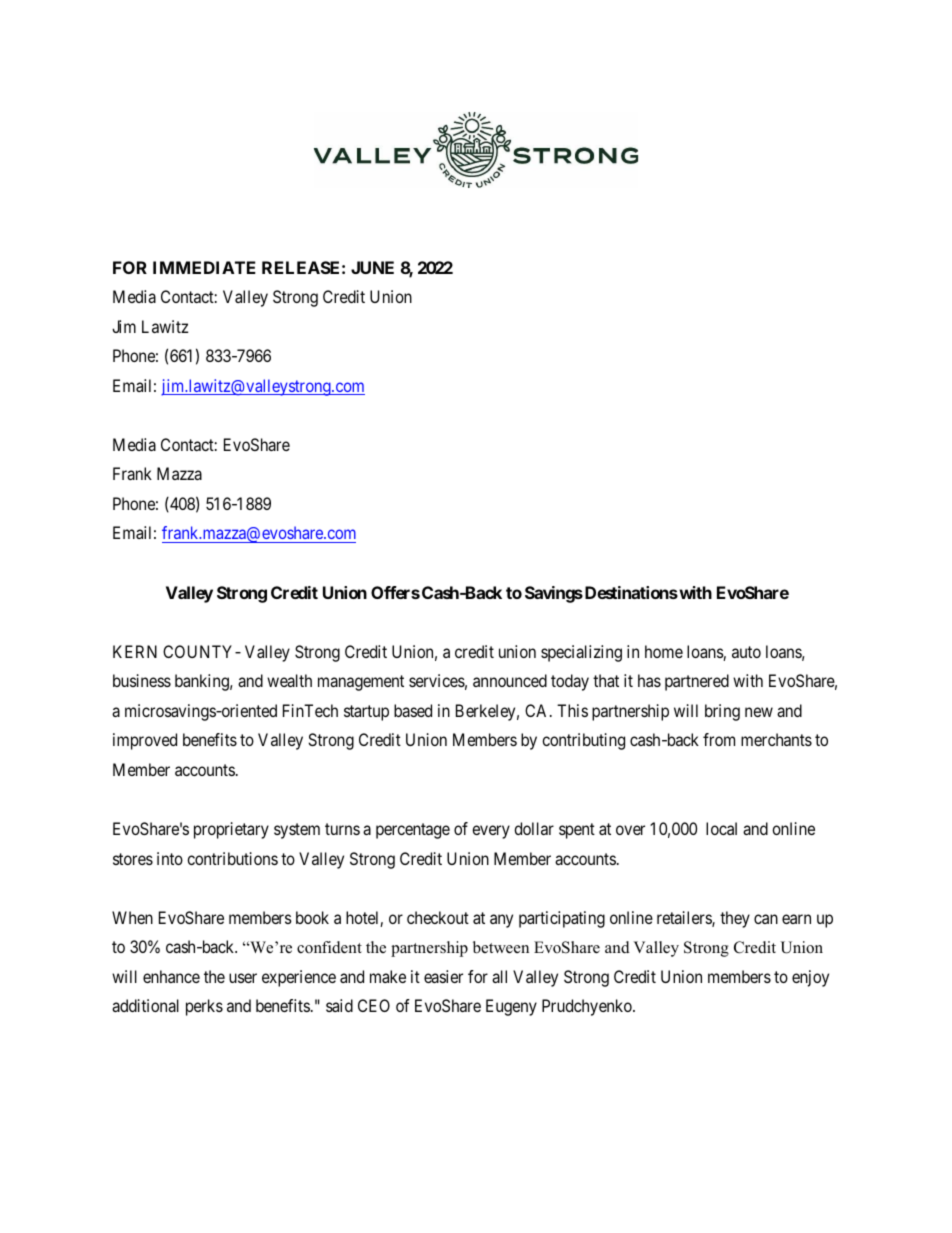 This screenshot has height=1233, width=952. I want to click on home, so click(664, 651).
